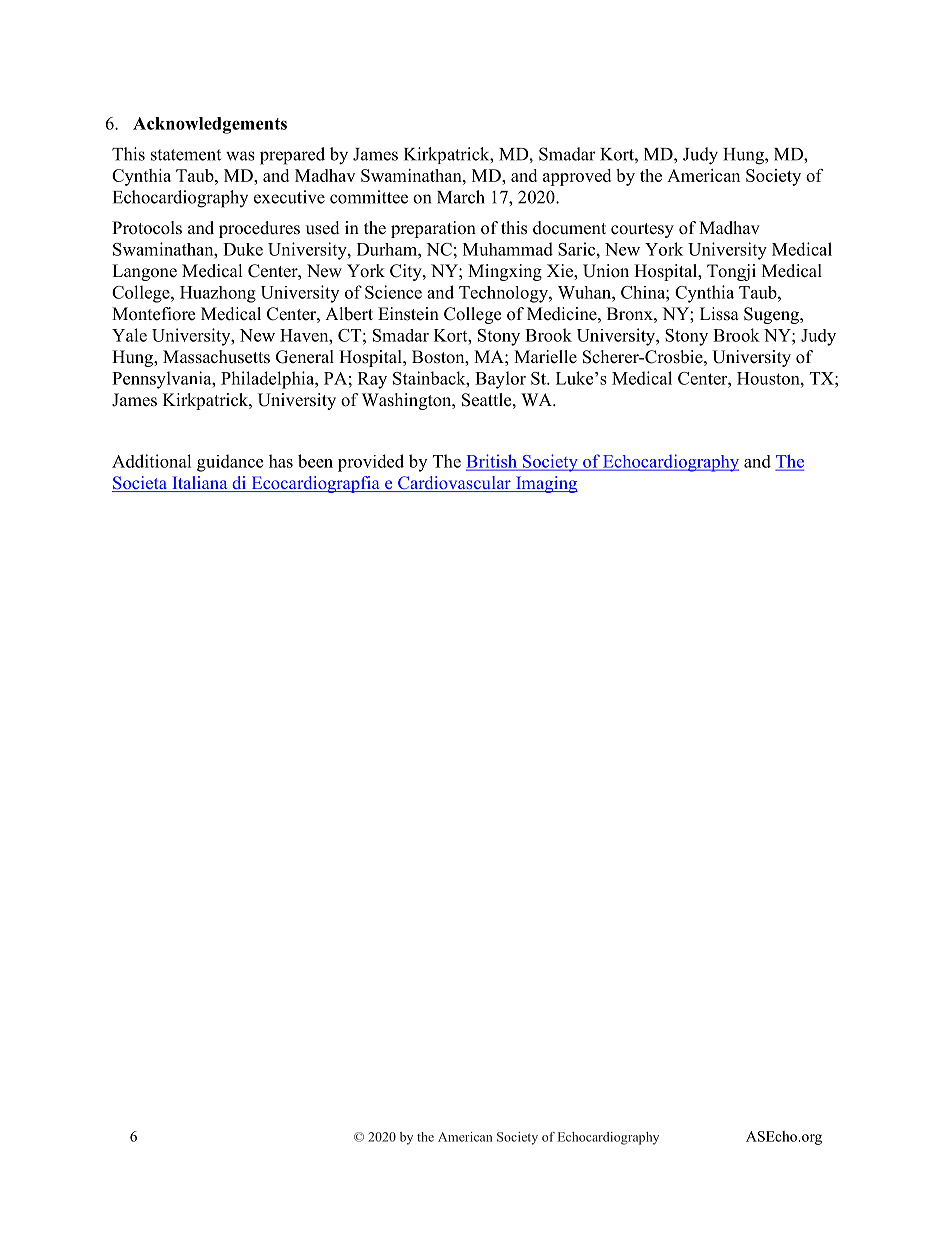 Image resolution: width=952 pixels, height=1233 pixels. I want to click on Ray, so click(372, 380).
